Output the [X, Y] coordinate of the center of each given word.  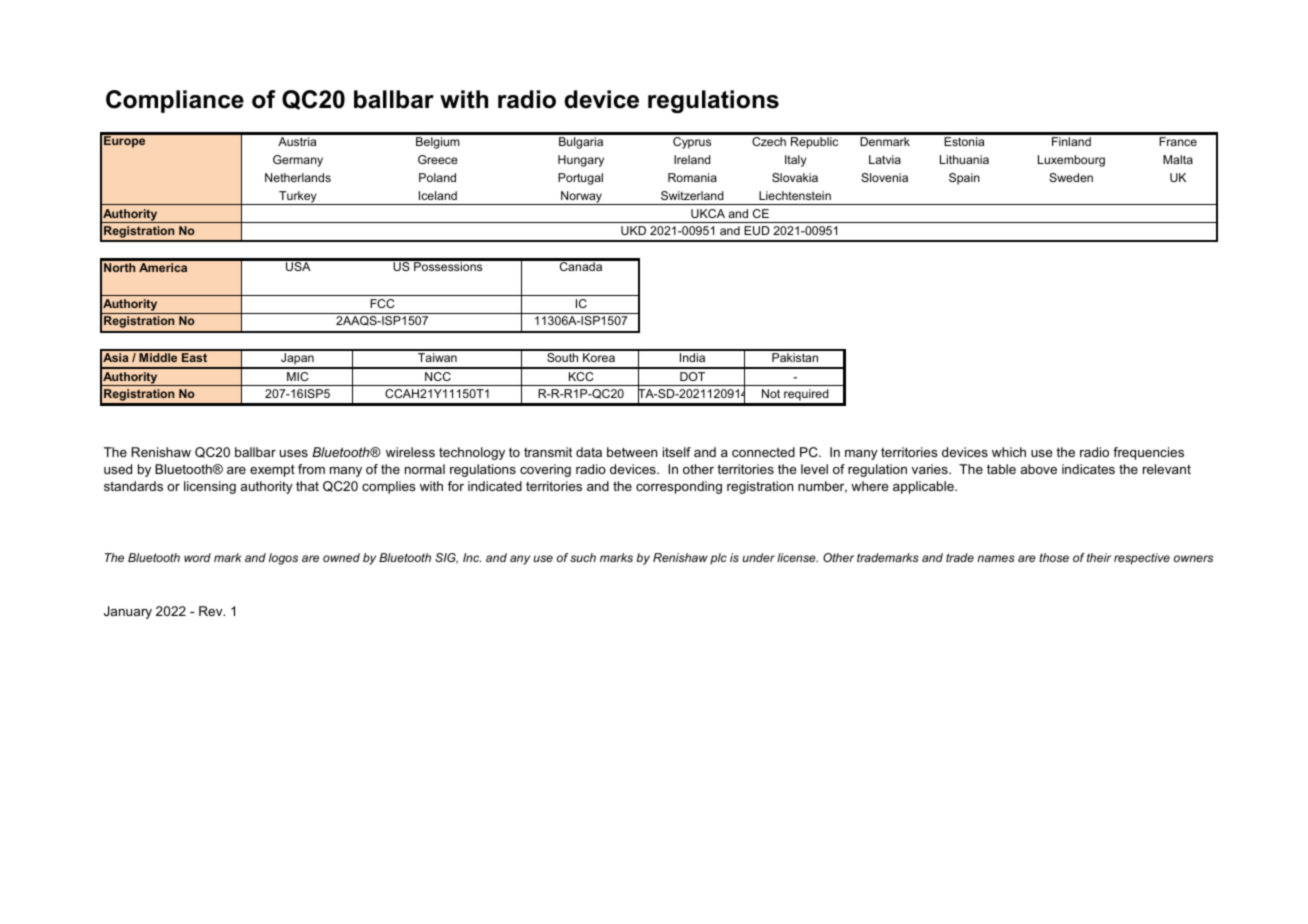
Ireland [692, 159]
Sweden [1071, 177]
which [1009, 452]
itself [677, 452]
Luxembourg [1071, 161]
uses [294, 453]
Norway [581, 198]
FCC [382, 303]
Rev [212, 611]
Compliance [175, 101]
